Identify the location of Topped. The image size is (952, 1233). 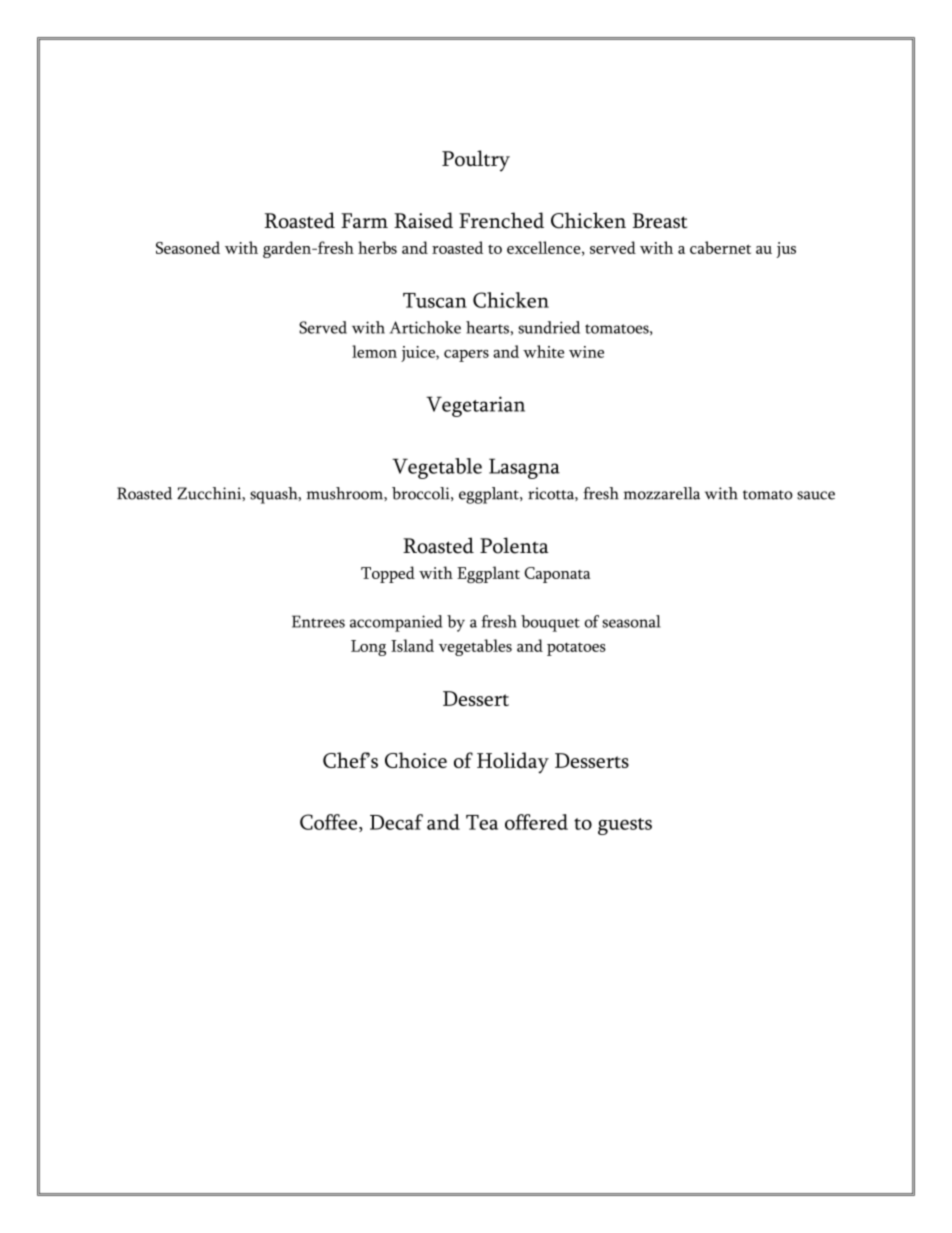
(388, 574).
